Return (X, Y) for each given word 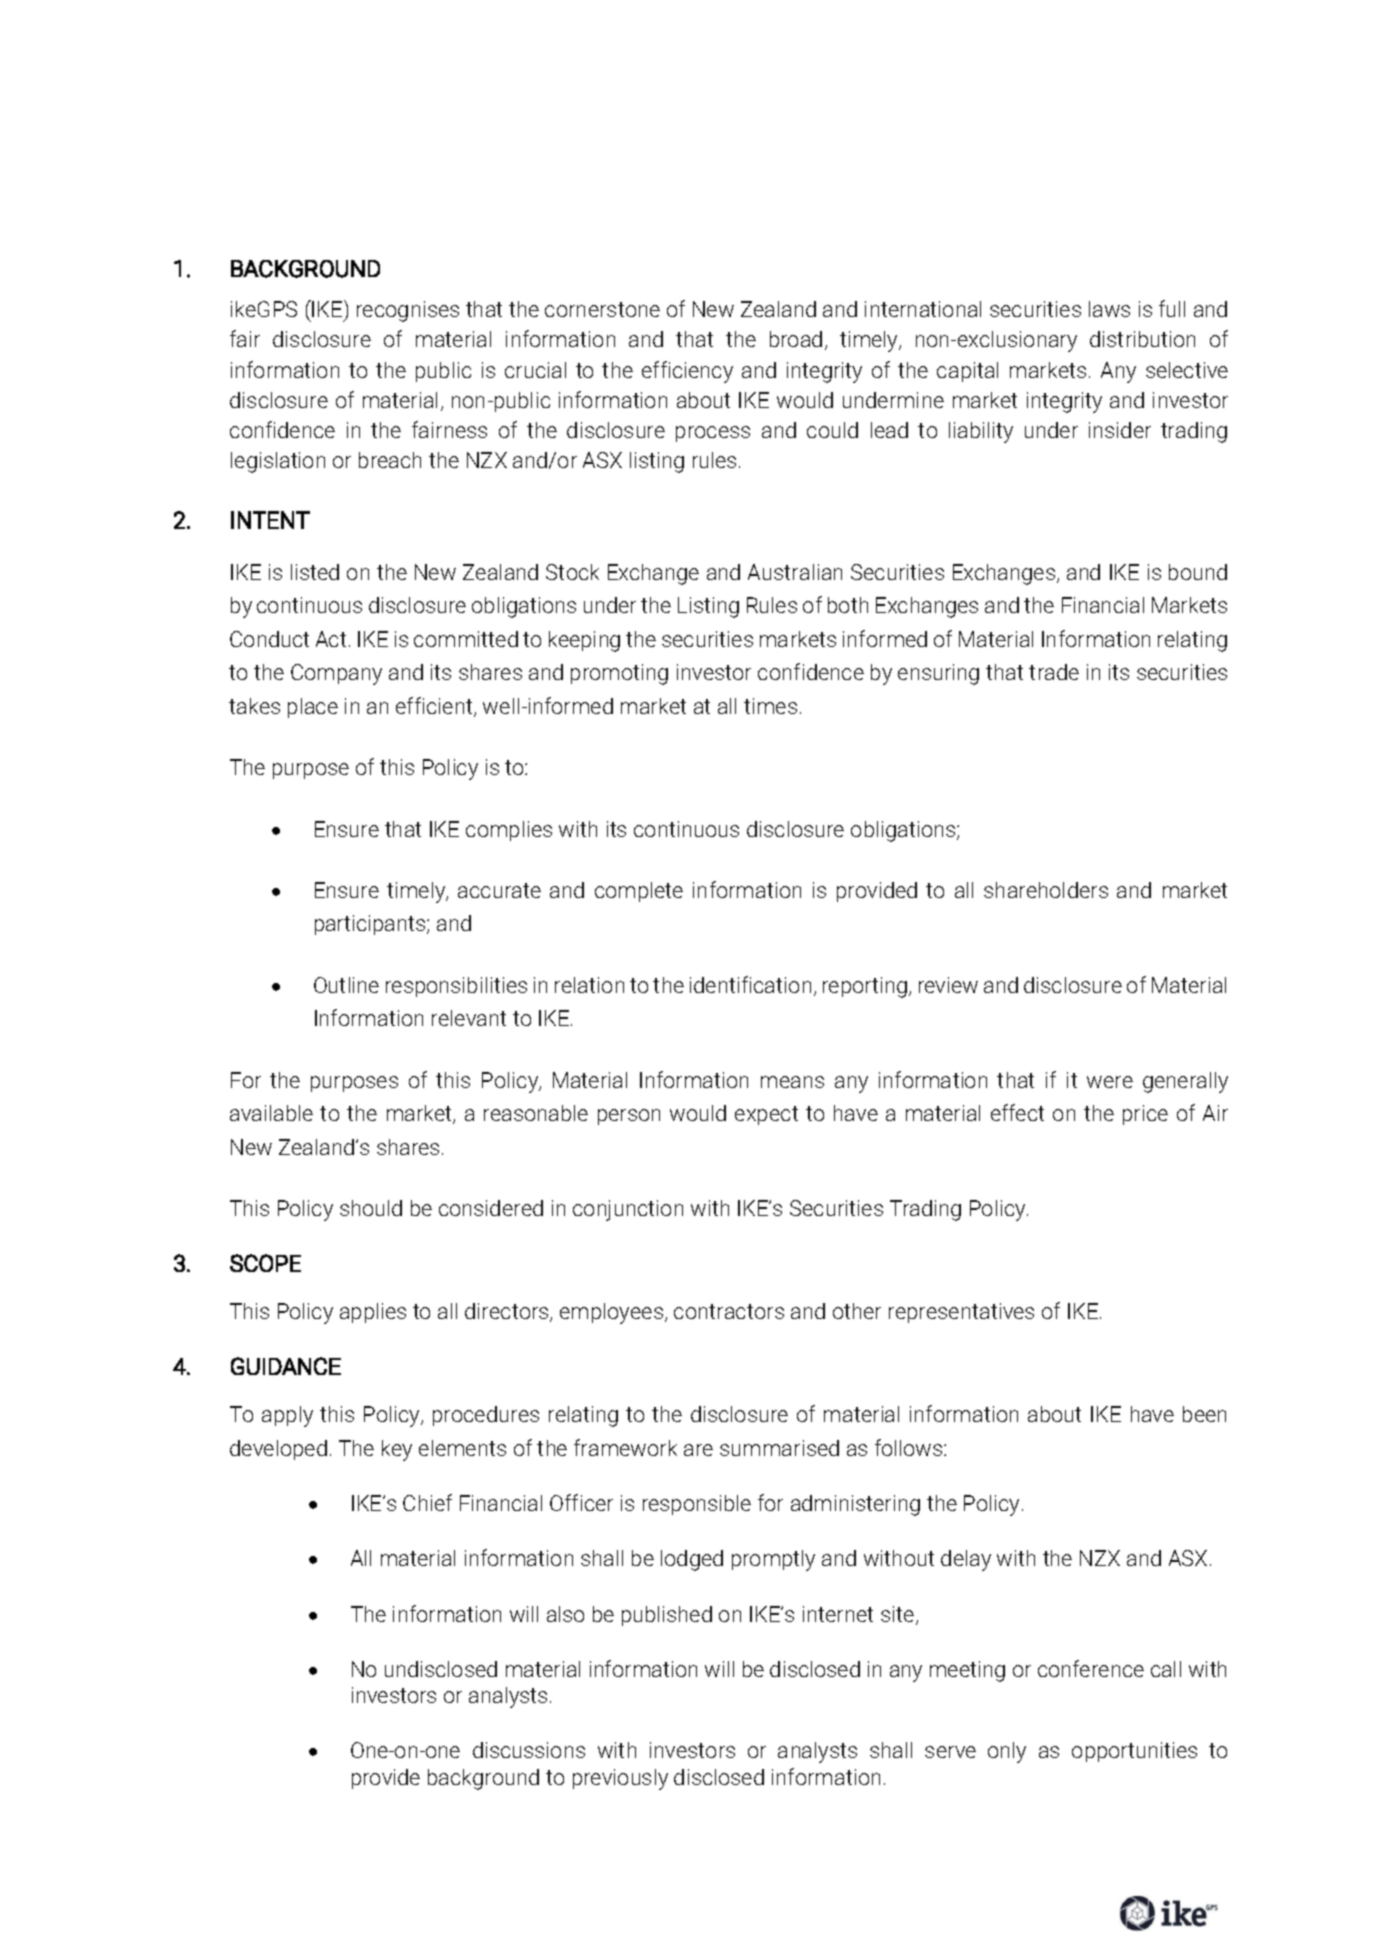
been (1204, 1414)
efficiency (687, 372)
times (770, 706)
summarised (779, 1448)
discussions (529, 1750)
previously (620, 1779)
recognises (408, 311)
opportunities (1134, 1752)
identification (750, 984)
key (397, 1450)
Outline (346, 985)
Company (336, 674)
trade (1054, 672)
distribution (1142, 339)
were (1110, 1082)
